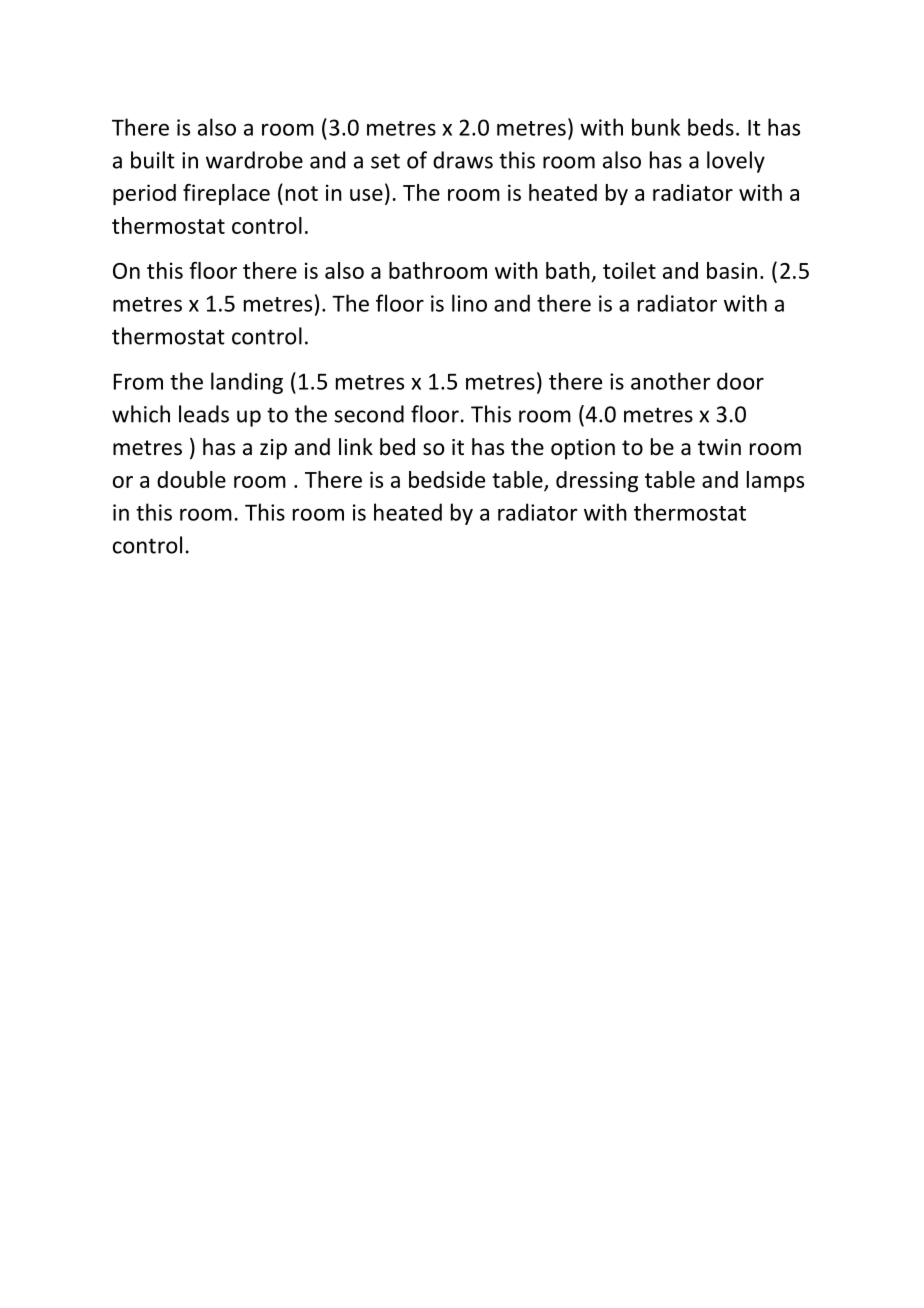 Image resolution: width=924 pixels, height=1308 pixels. Describe the element at coordinates (153, 160) in the screenshot. I see `built` at that location.
